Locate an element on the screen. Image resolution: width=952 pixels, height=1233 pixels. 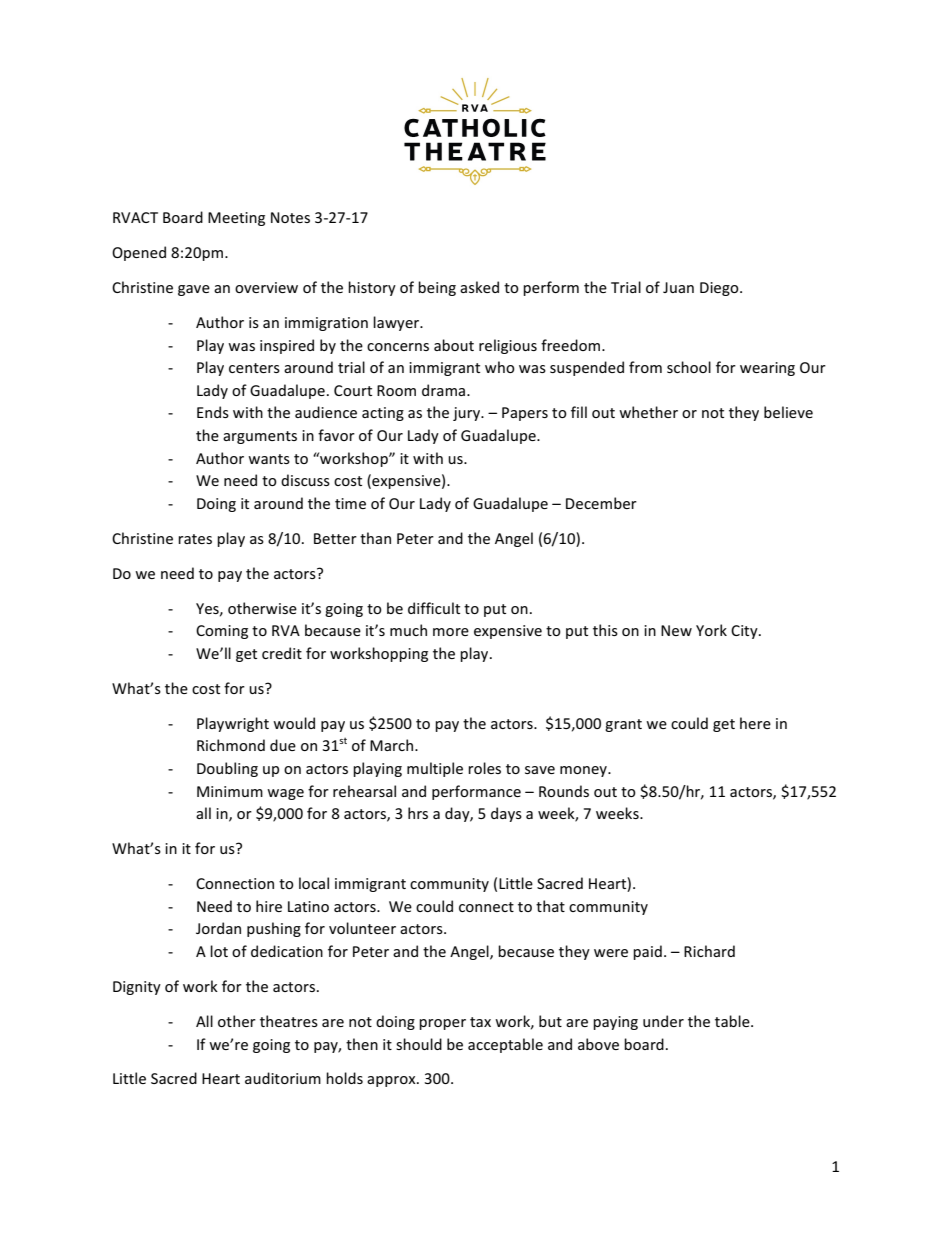
auditorium is located at coordinates (283, 1078).
